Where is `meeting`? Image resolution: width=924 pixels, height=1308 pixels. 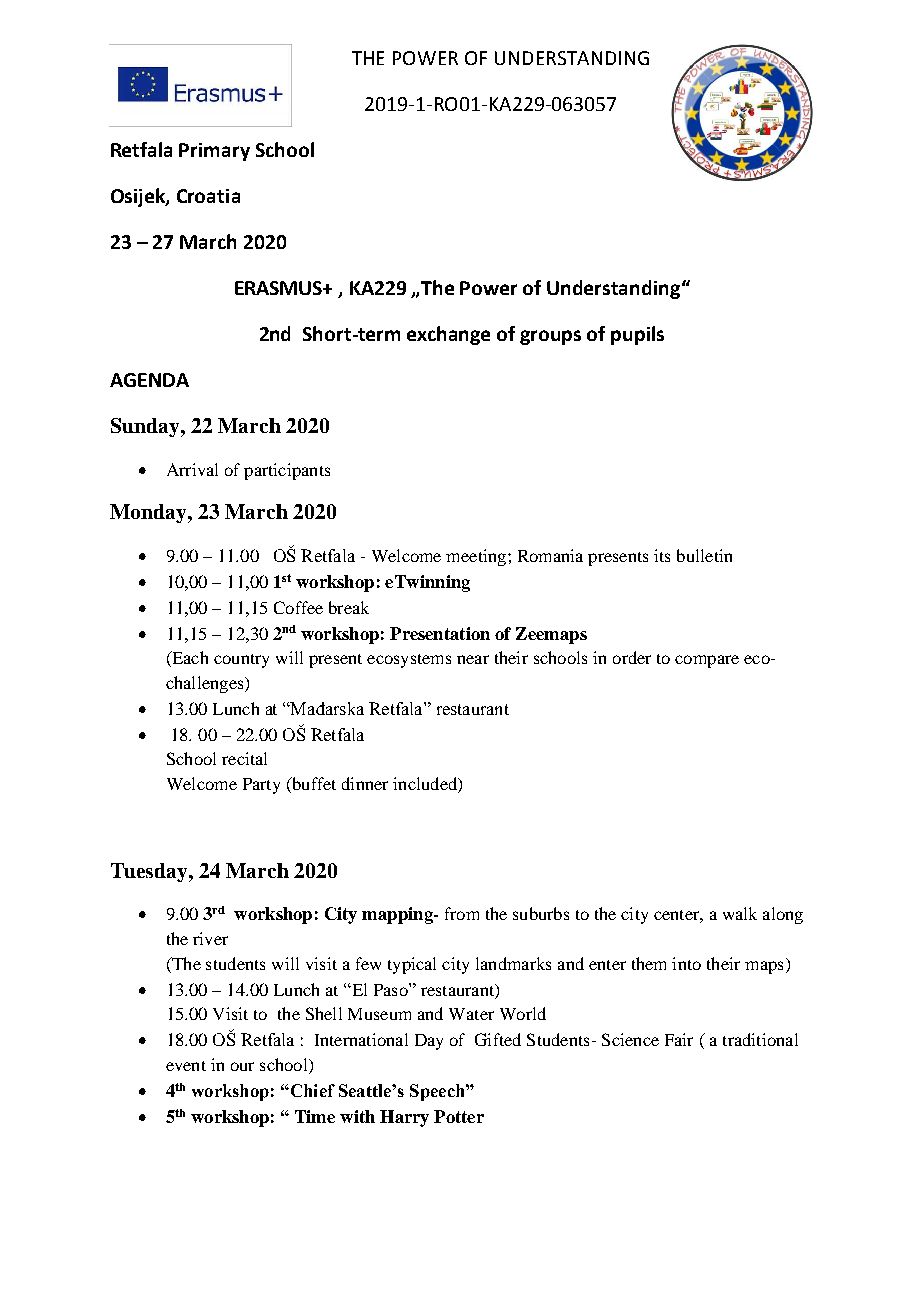
meeting is located at coordinates (477, 557).
